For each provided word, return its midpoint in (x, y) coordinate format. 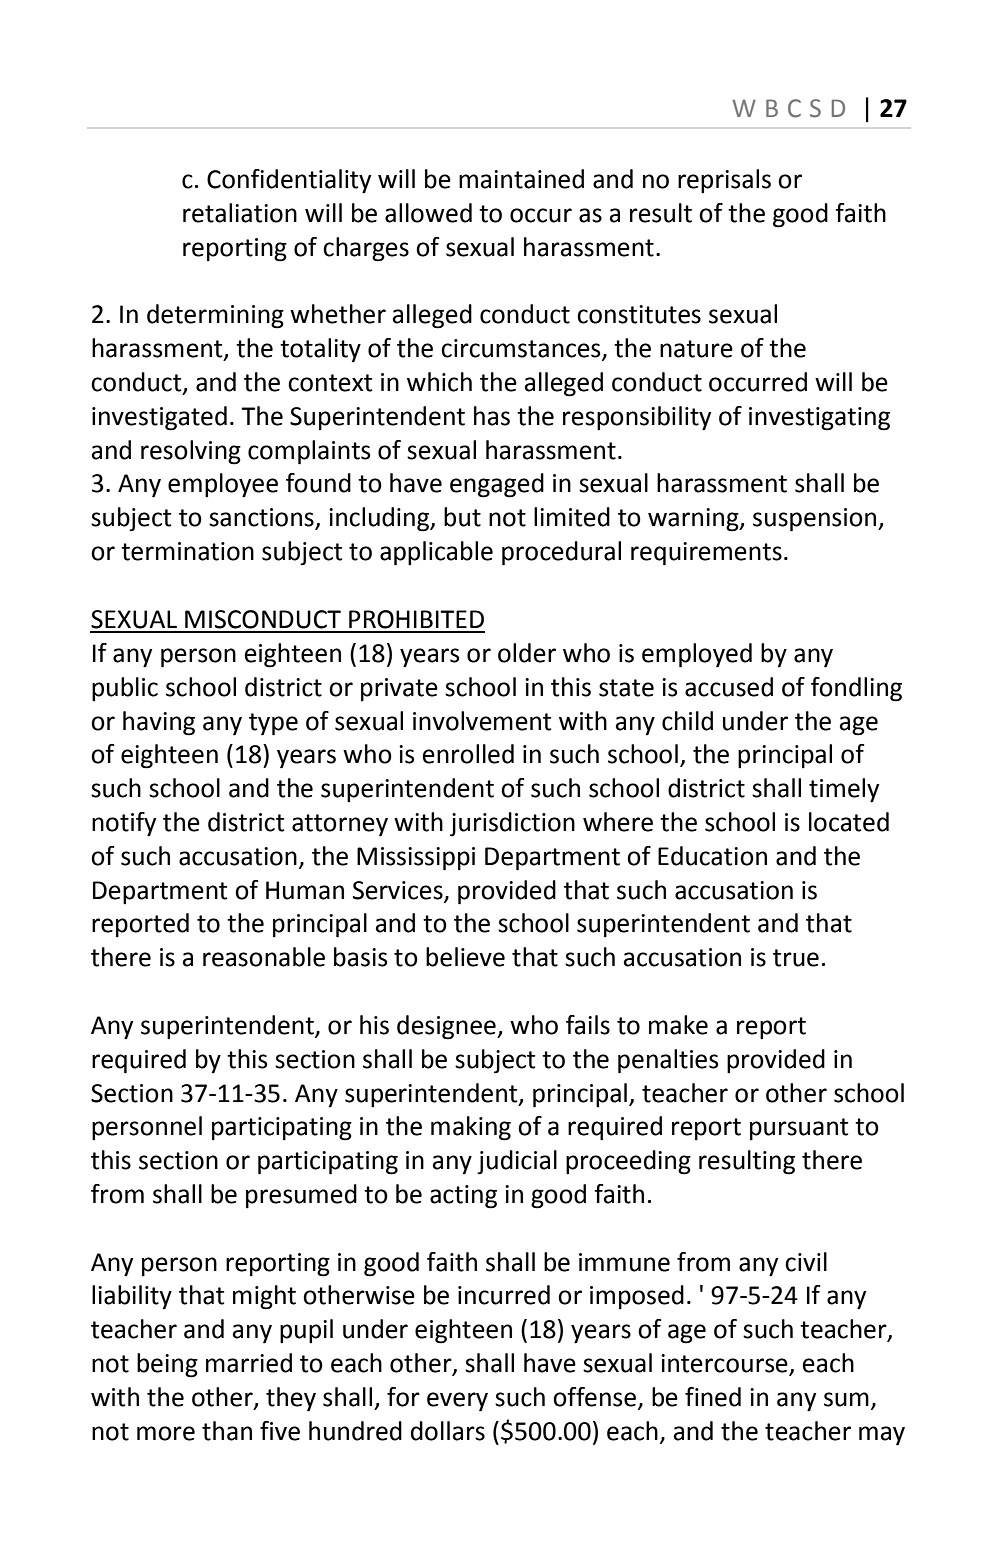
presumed (301, 1196)
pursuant (799, 1129)
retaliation (240, 213)
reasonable (264, 957)
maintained (521, 179)
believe (465, 957)
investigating (819, 419)
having (159, 723)
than (227, 1431)
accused (729, 687)
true (796, 958)
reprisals (724, 181)
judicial (517, 1162)
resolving (191, 452)
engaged (497, 485)
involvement (482, 721)
